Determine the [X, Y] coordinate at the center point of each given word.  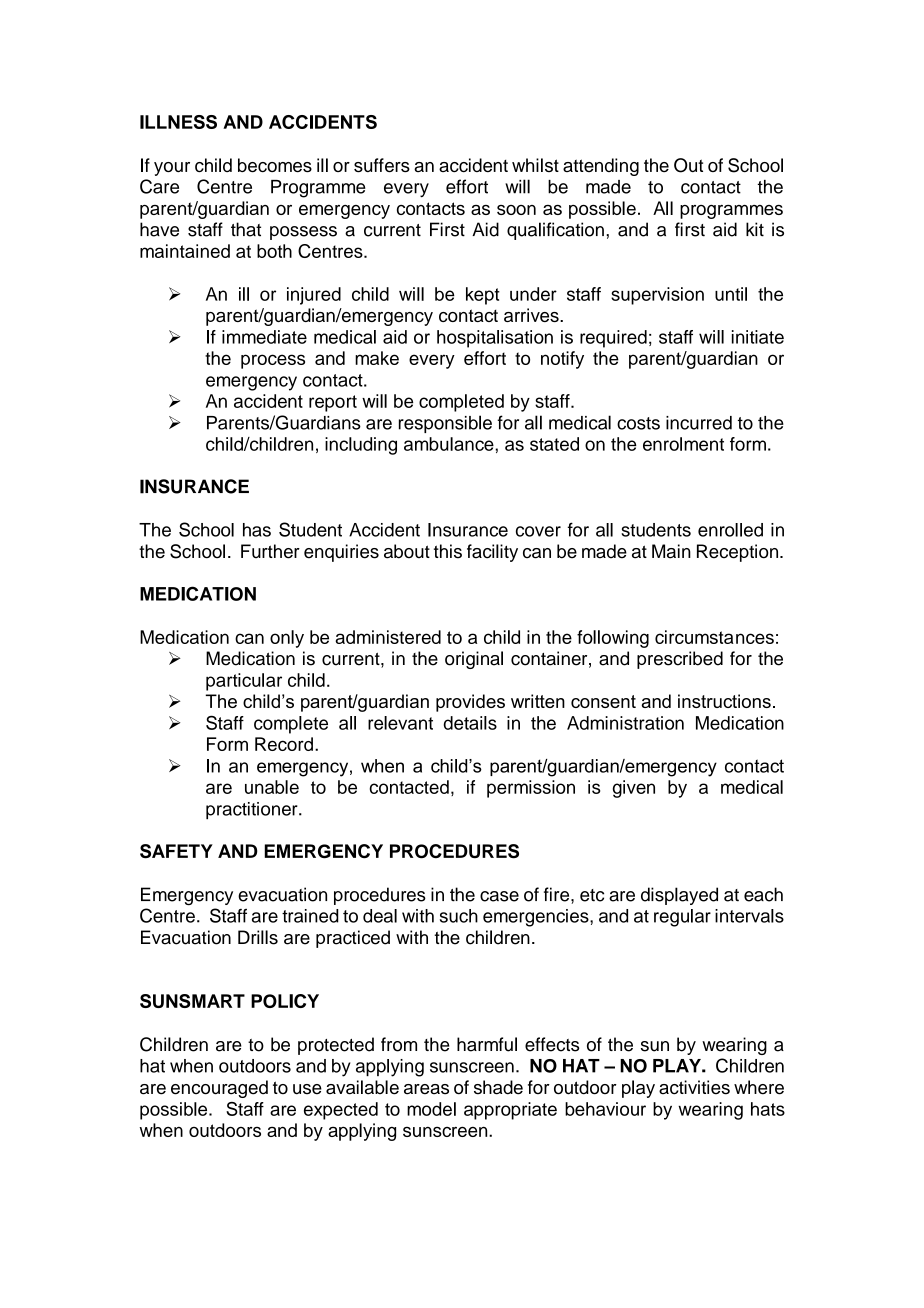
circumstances [714, 637]
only [287, 639]
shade [498, 1087]
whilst [535, 165]
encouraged [219, 1089]
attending [601, 167]
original [474, 660]
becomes [275, 165]
